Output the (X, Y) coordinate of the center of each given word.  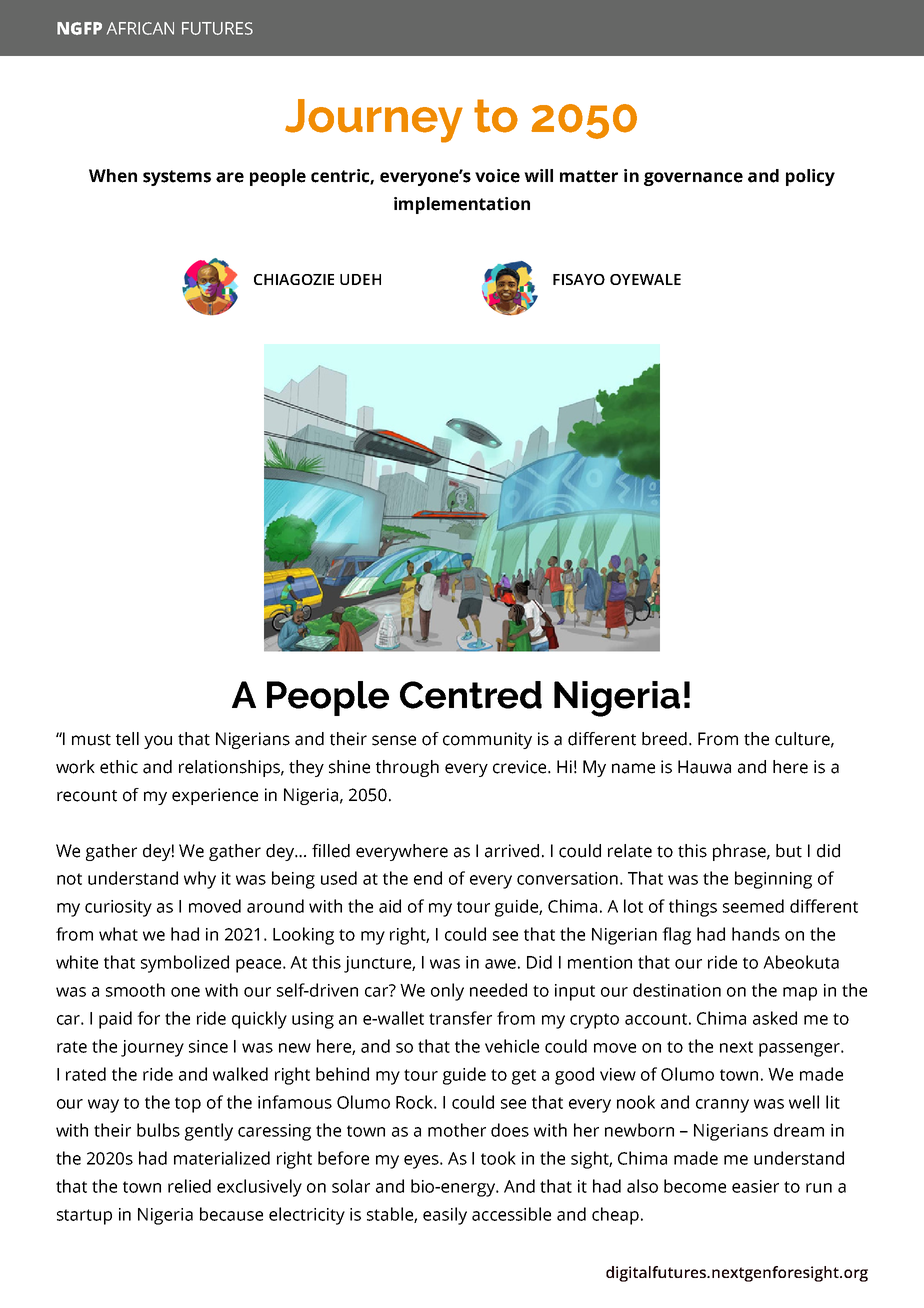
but (789, 851)
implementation (462, 205)
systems (177, 178)
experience (215, 796)
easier (755, 1186)
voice (497, 176)
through (407, 768)
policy (810, 177)
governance (693, 179)
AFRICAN (140, 28)
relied (189, 1186)
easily (445, 1216)
